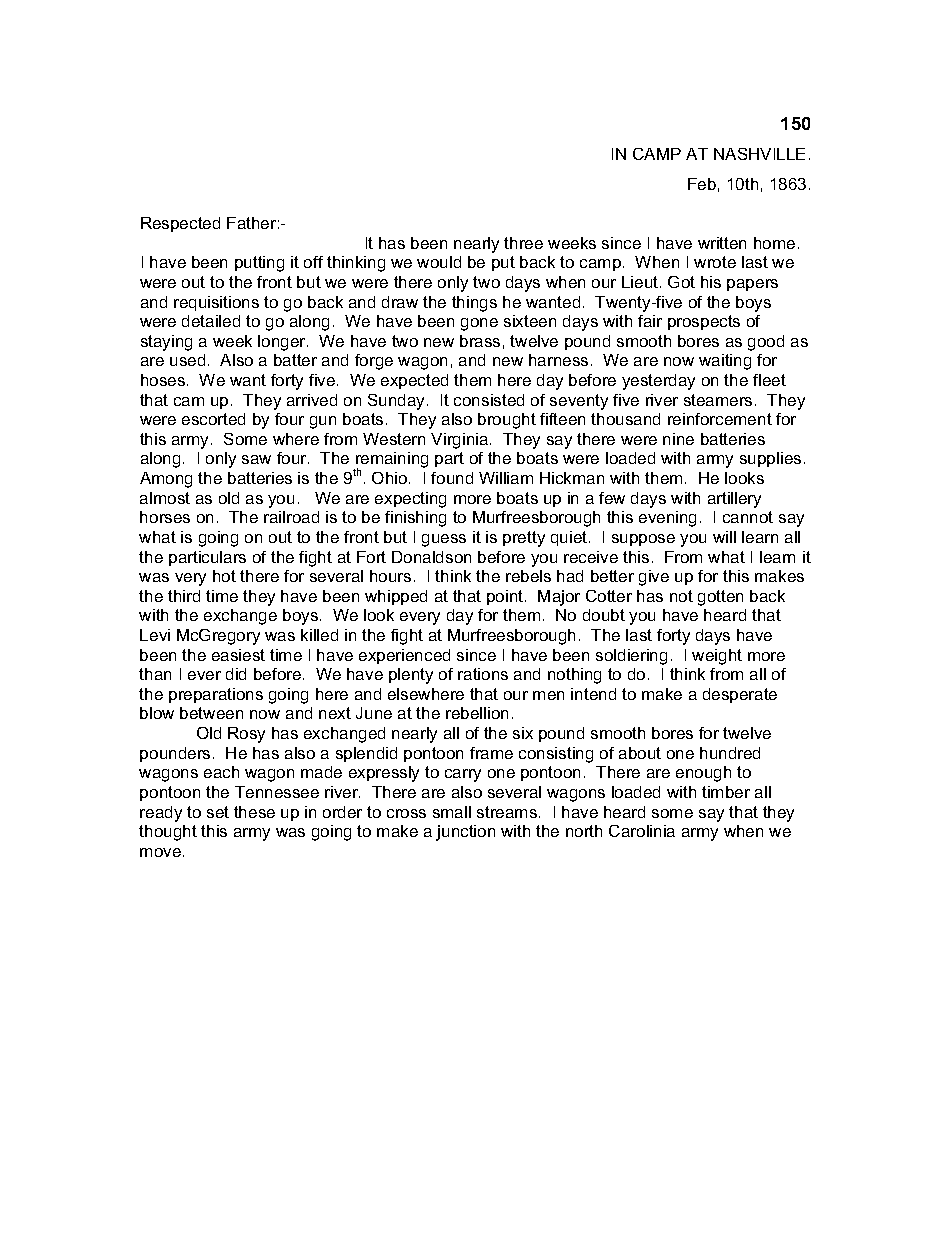 Image resolution: width=952 pixels, height=1233 pixels. I want to click on found, so click(452, 478).
